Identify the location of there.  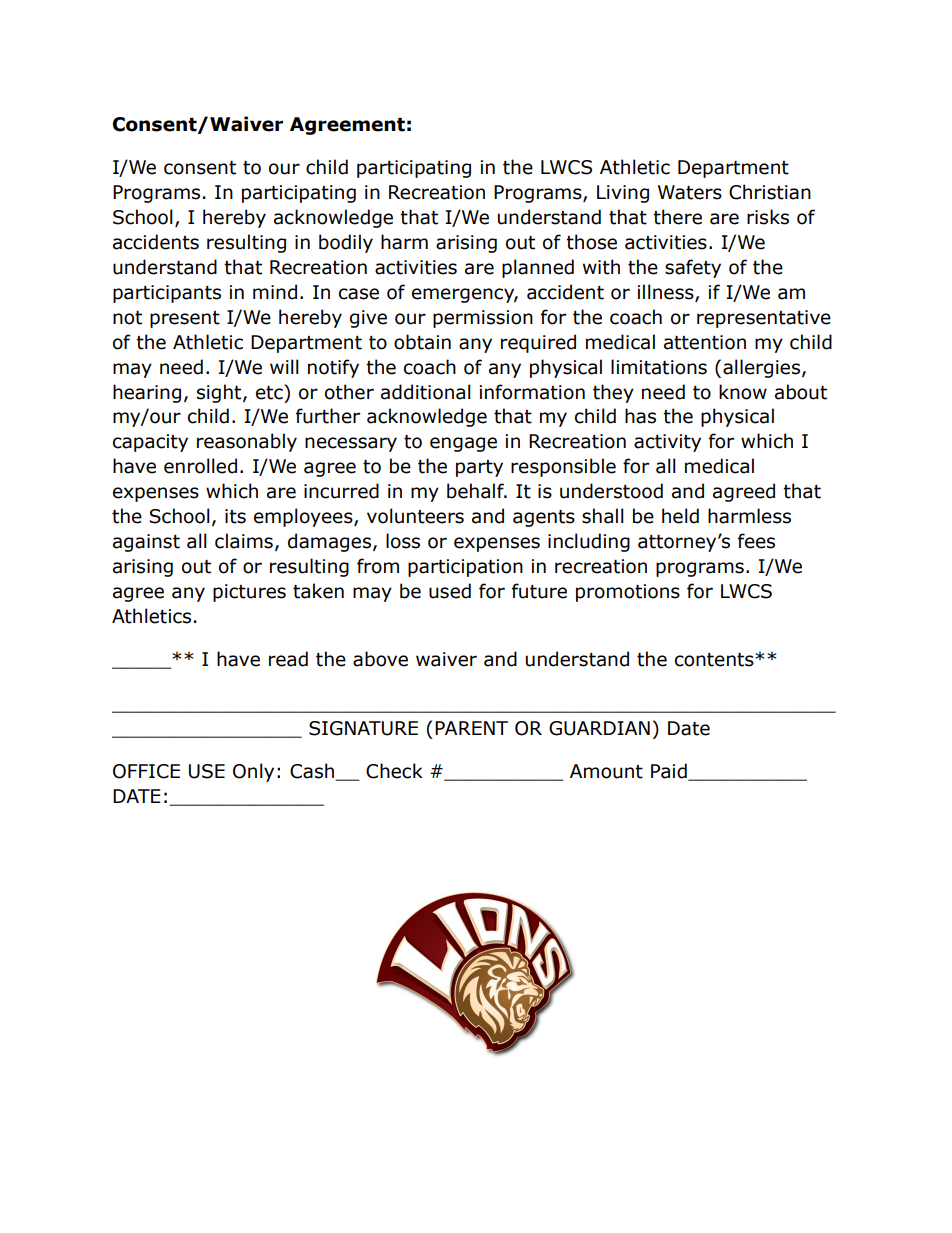
(677, 217).
